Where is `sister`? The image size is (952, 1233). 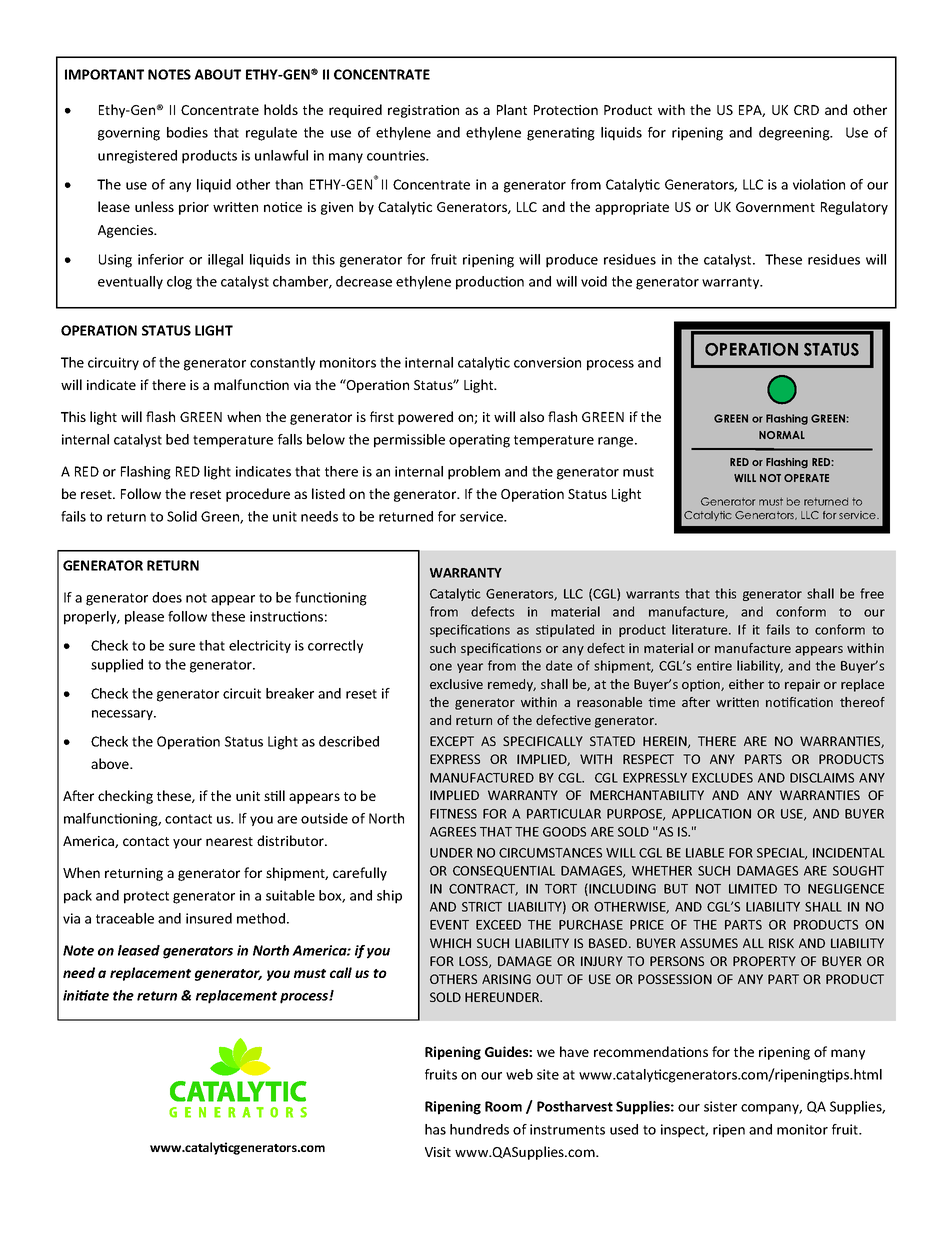 sister is located at coordinates (720, 1106).
